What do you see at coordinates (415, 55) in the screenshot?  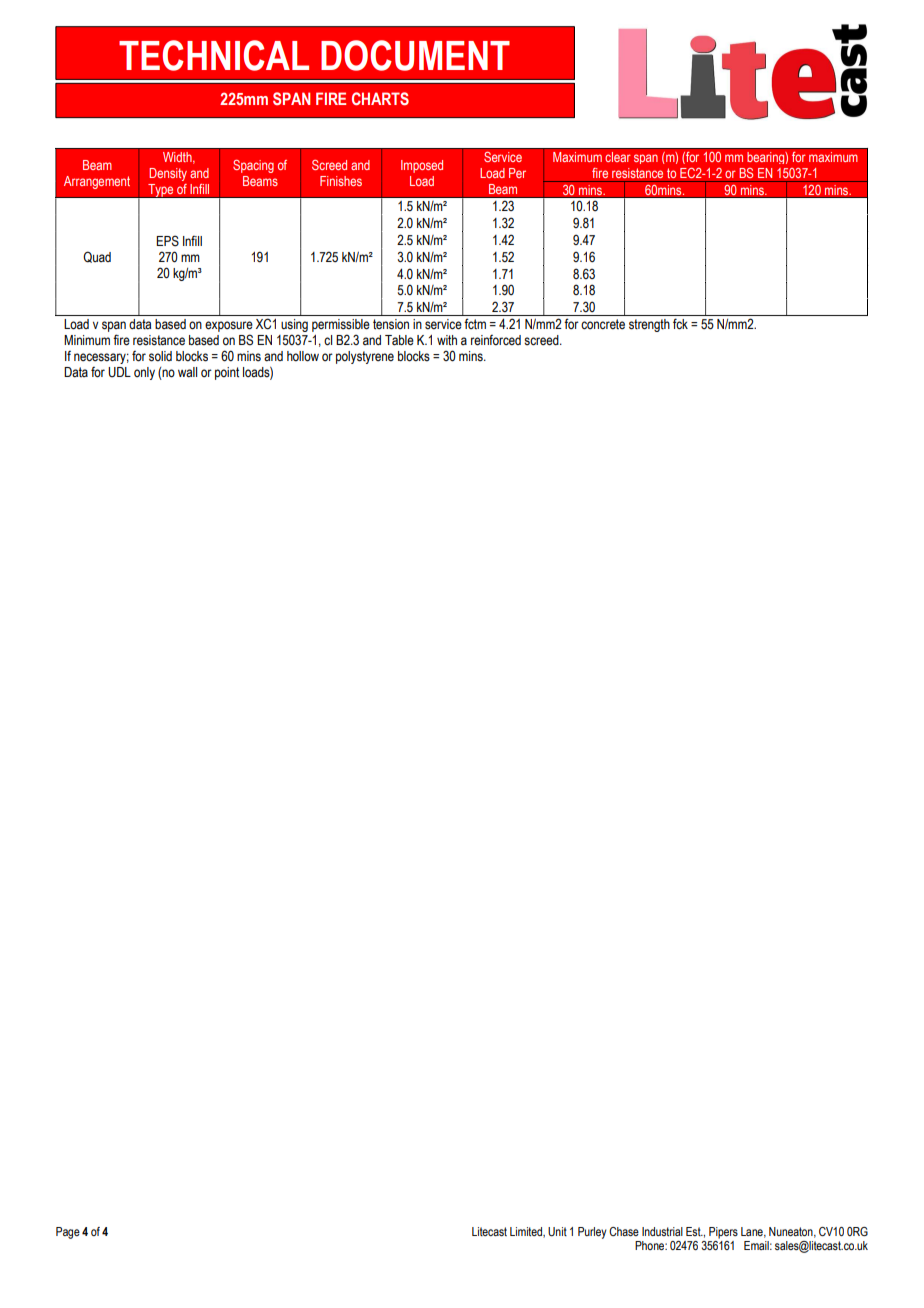 I see `DOCUMENT` at bounding box center [415, 55].
